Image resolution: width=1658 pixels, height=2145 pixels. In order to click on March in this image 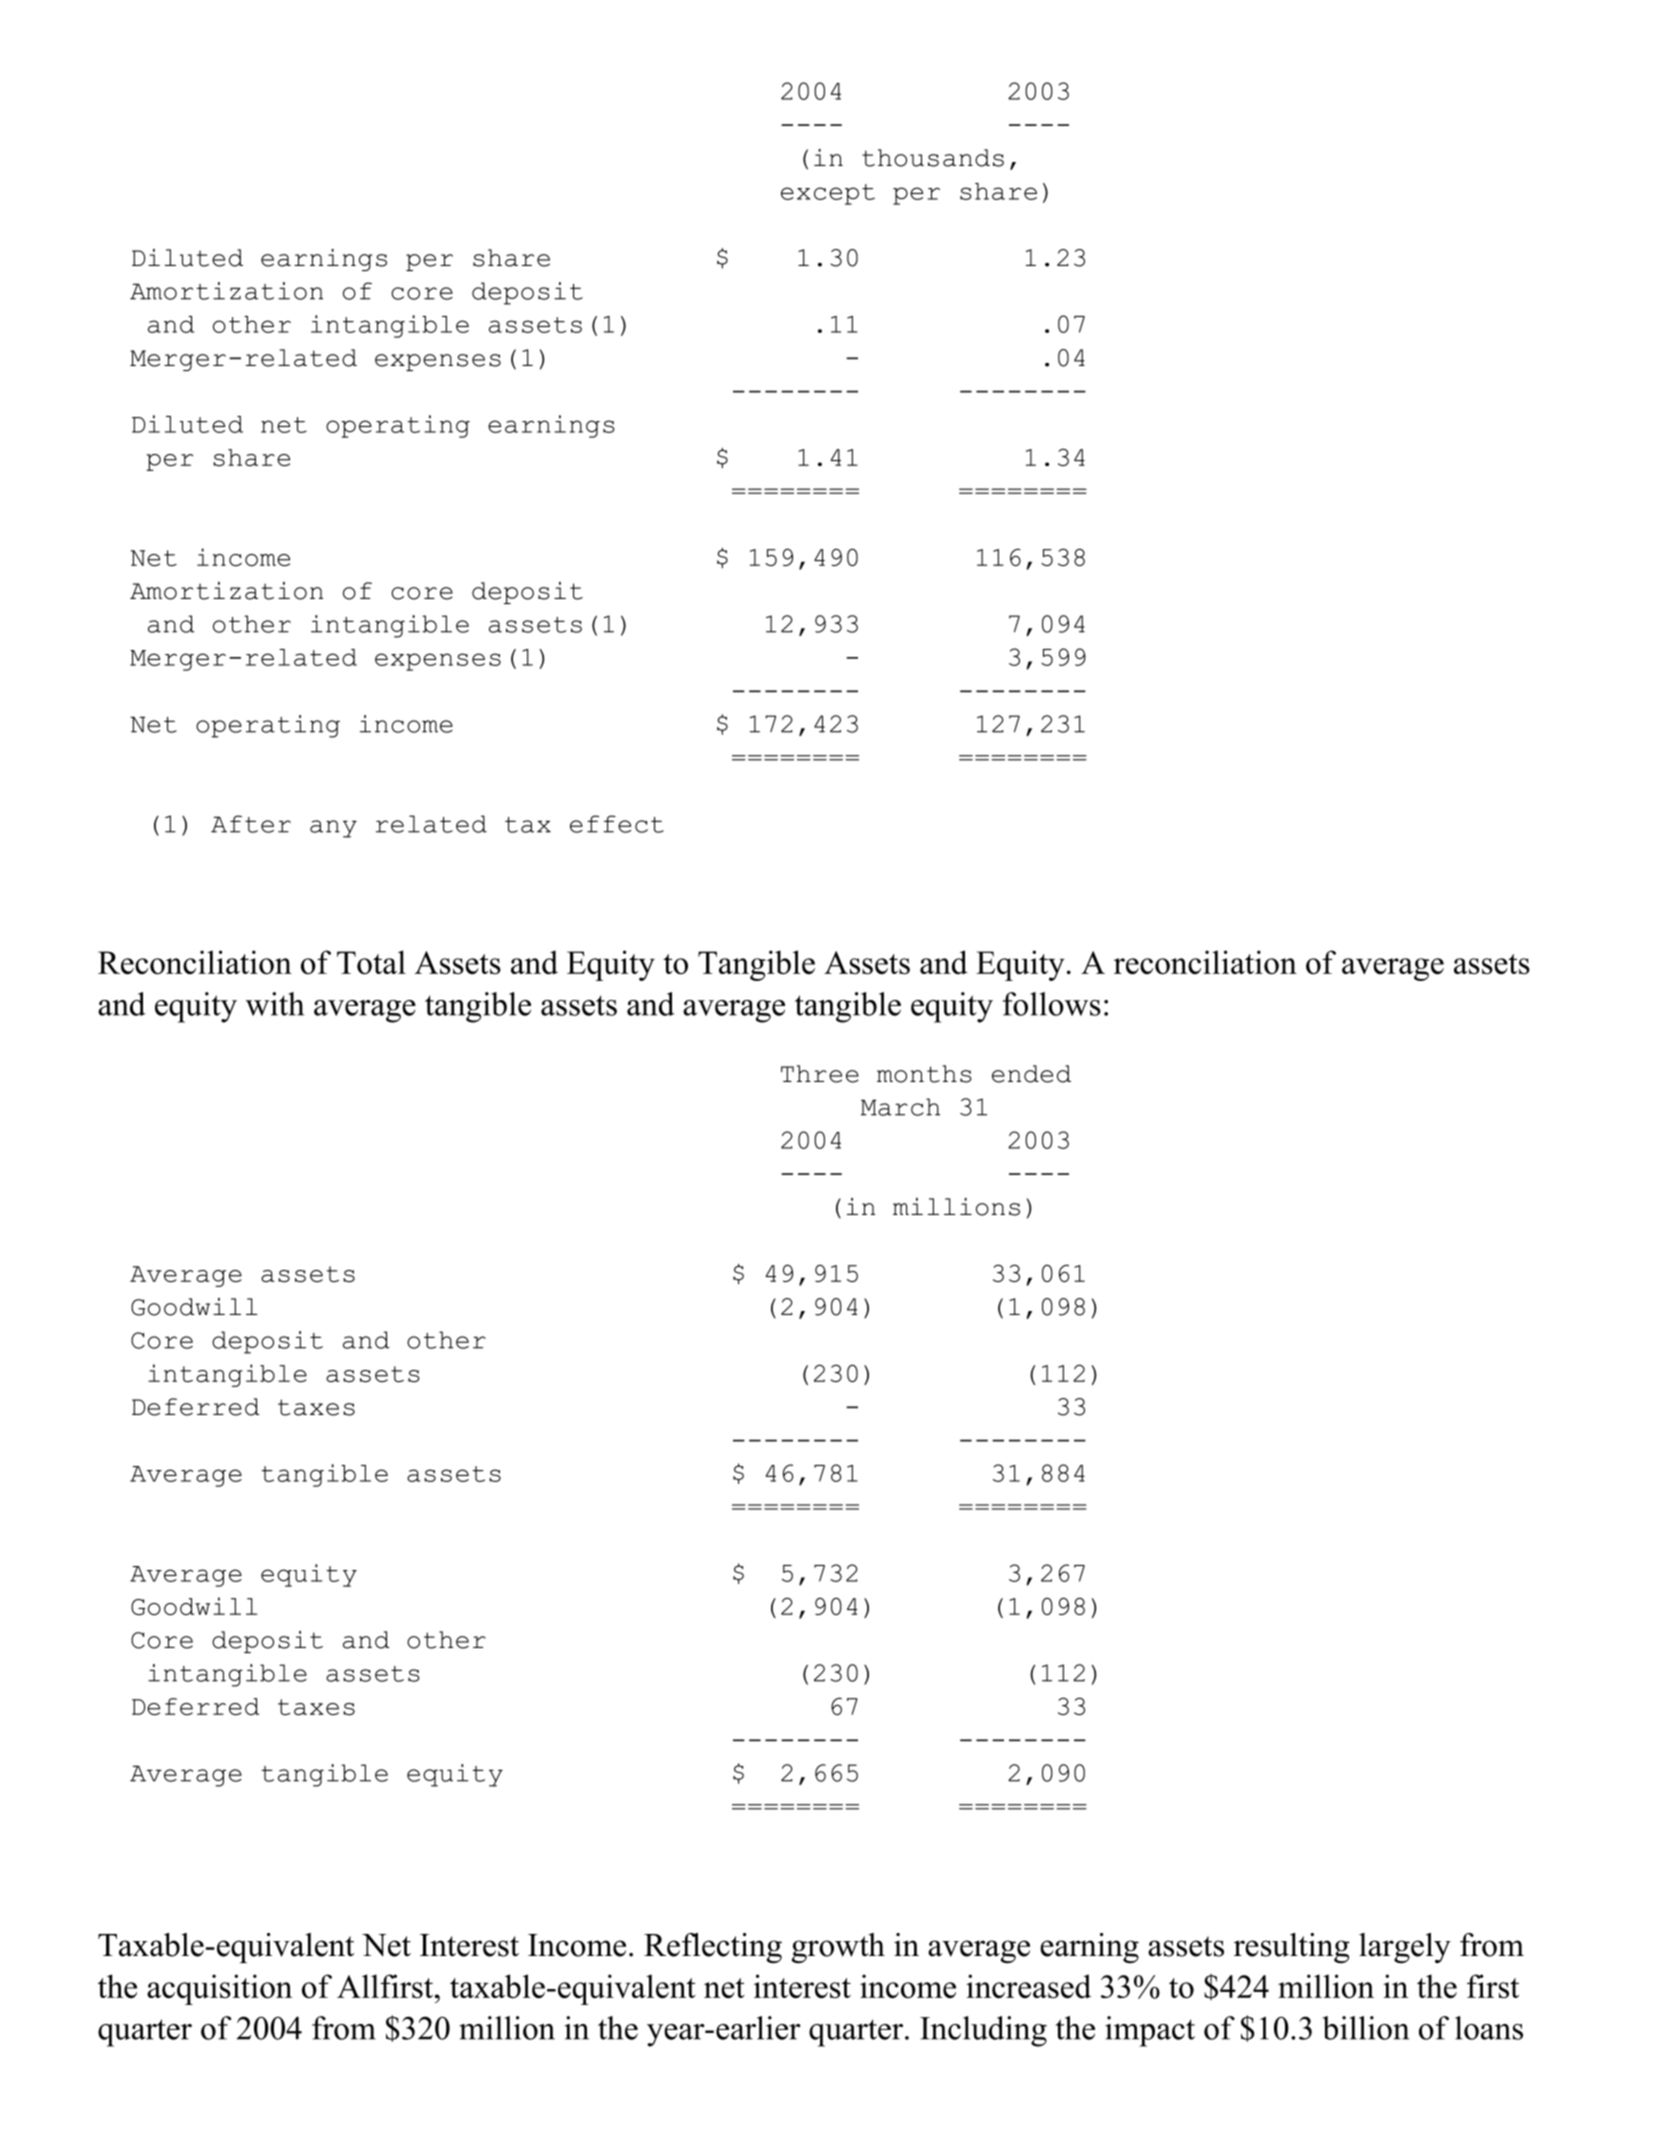, I will do `click(900, 1107)`.
